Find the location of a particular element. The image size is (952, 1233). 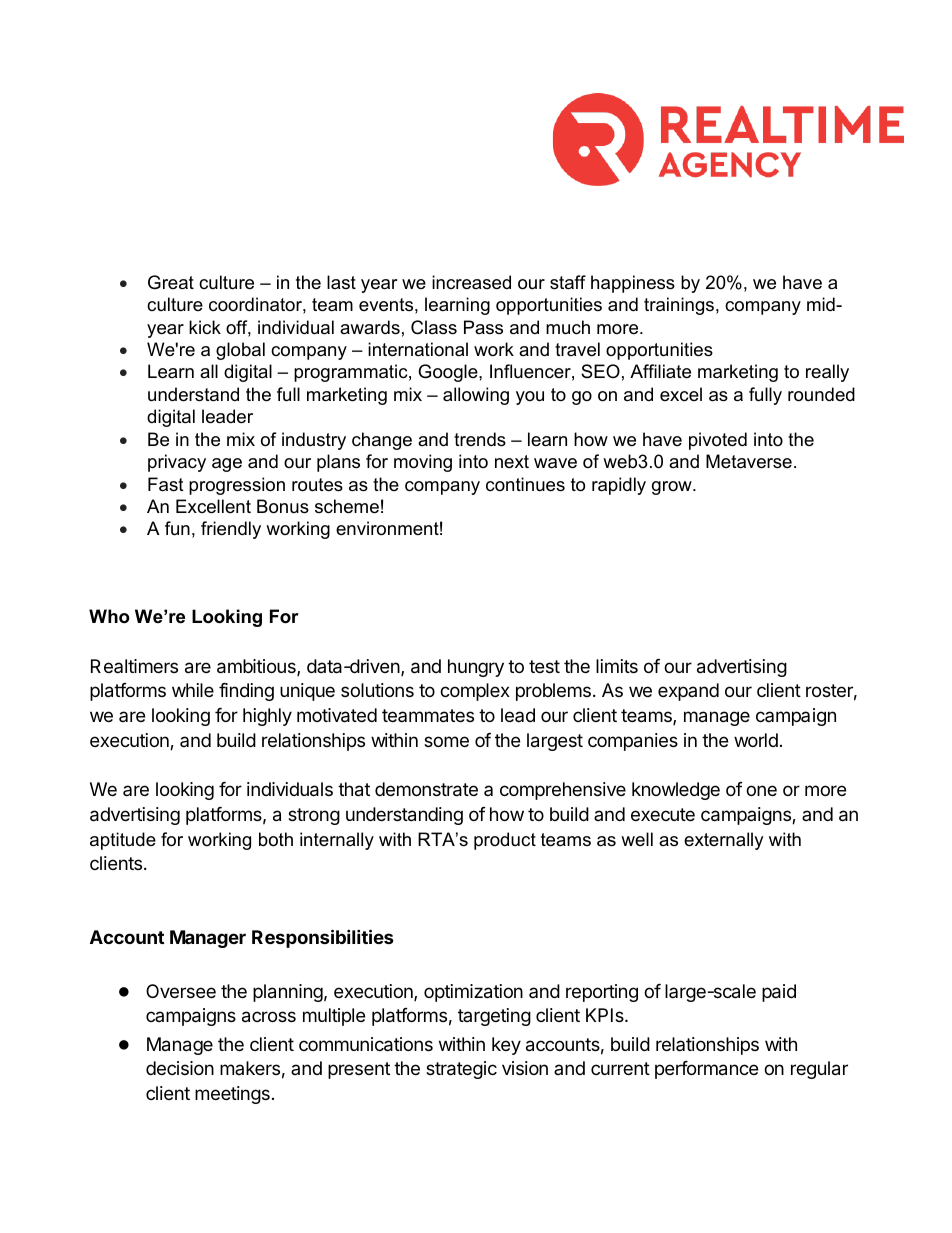

expand is located at coordinates (688, 692).
